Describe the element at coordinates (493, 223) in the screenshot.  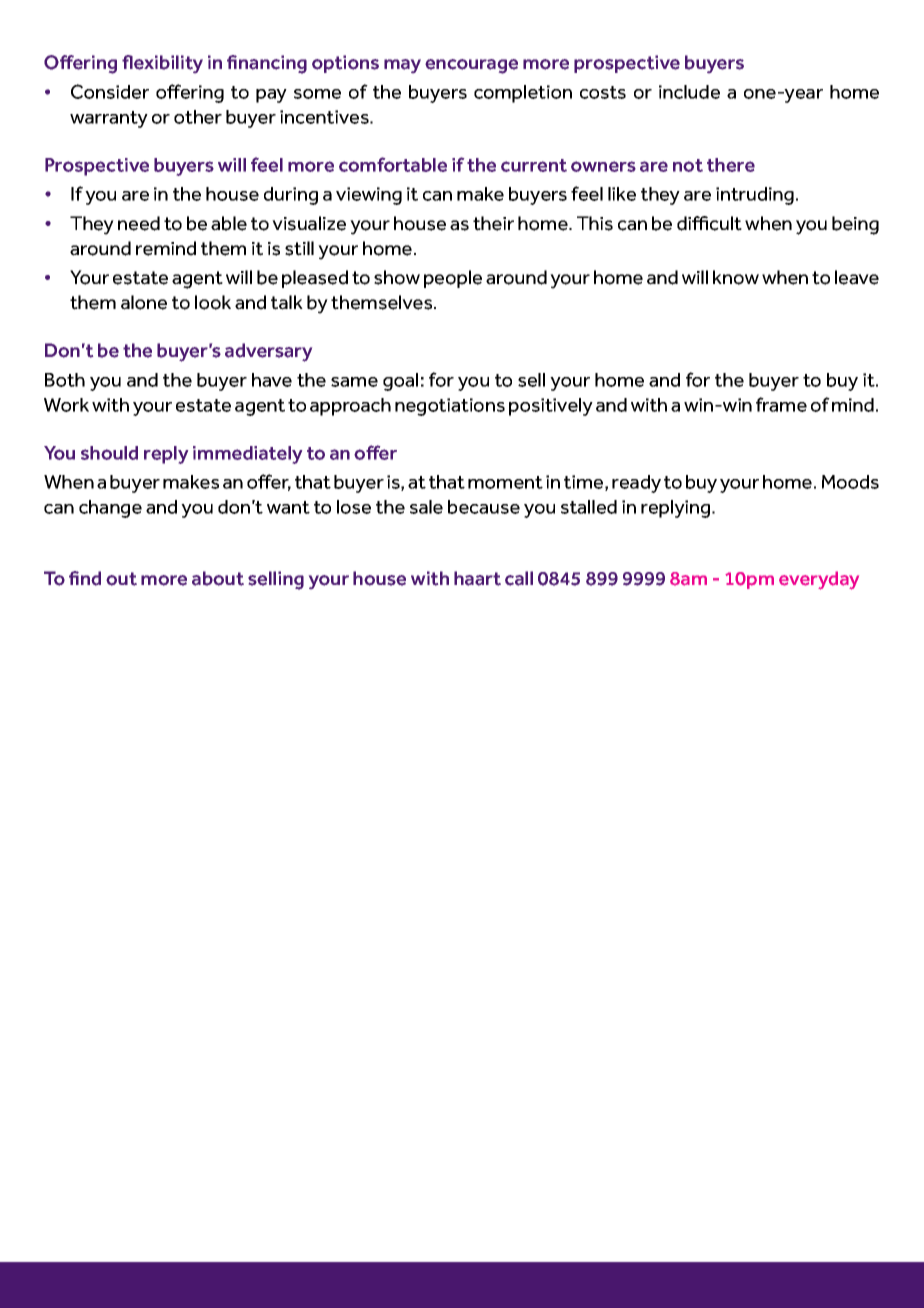
I see `their` at that location.
